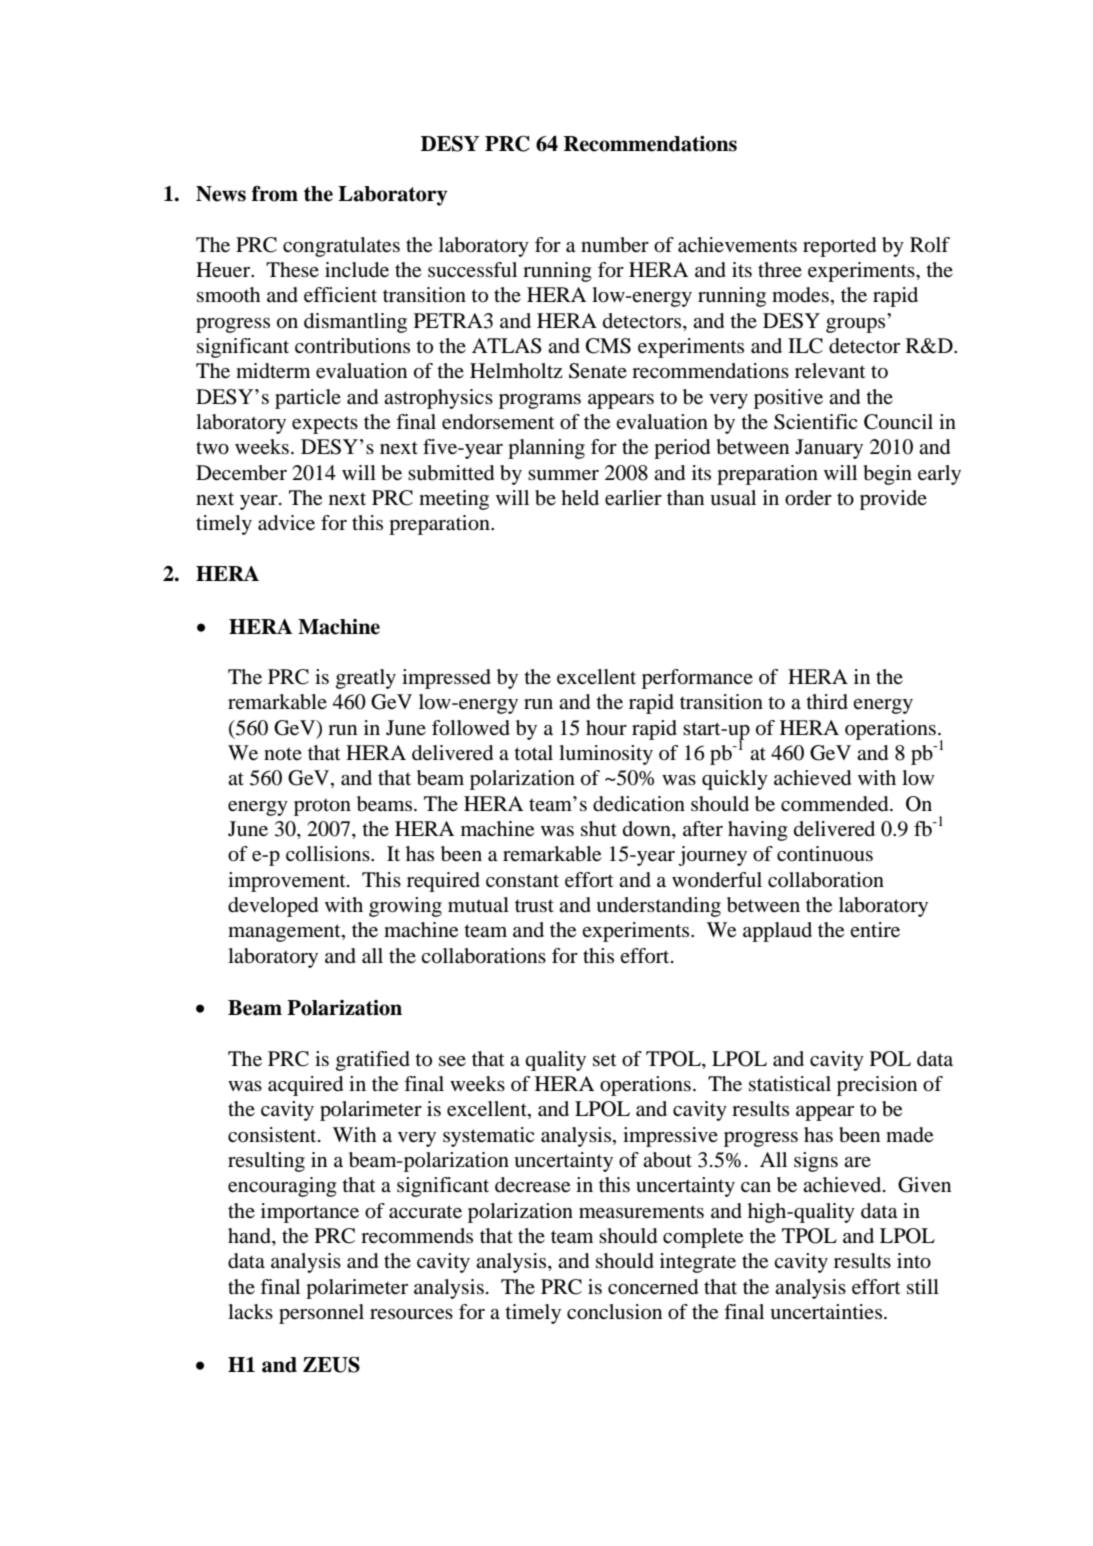  I want to click on personnel, so click(321, 1314).
